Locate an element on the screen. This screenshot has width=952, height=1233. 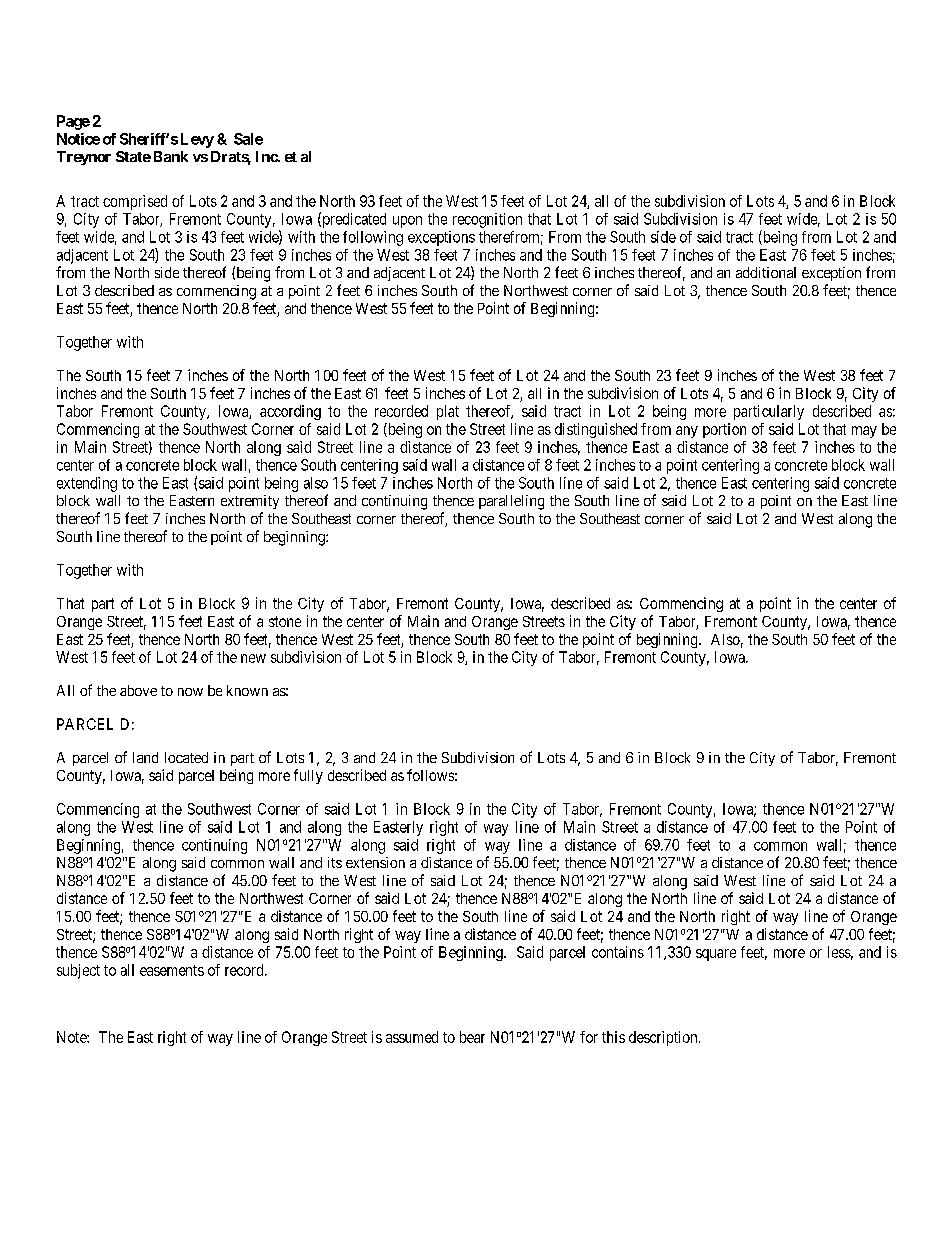
recognition is located at coordinates (487, 220).
